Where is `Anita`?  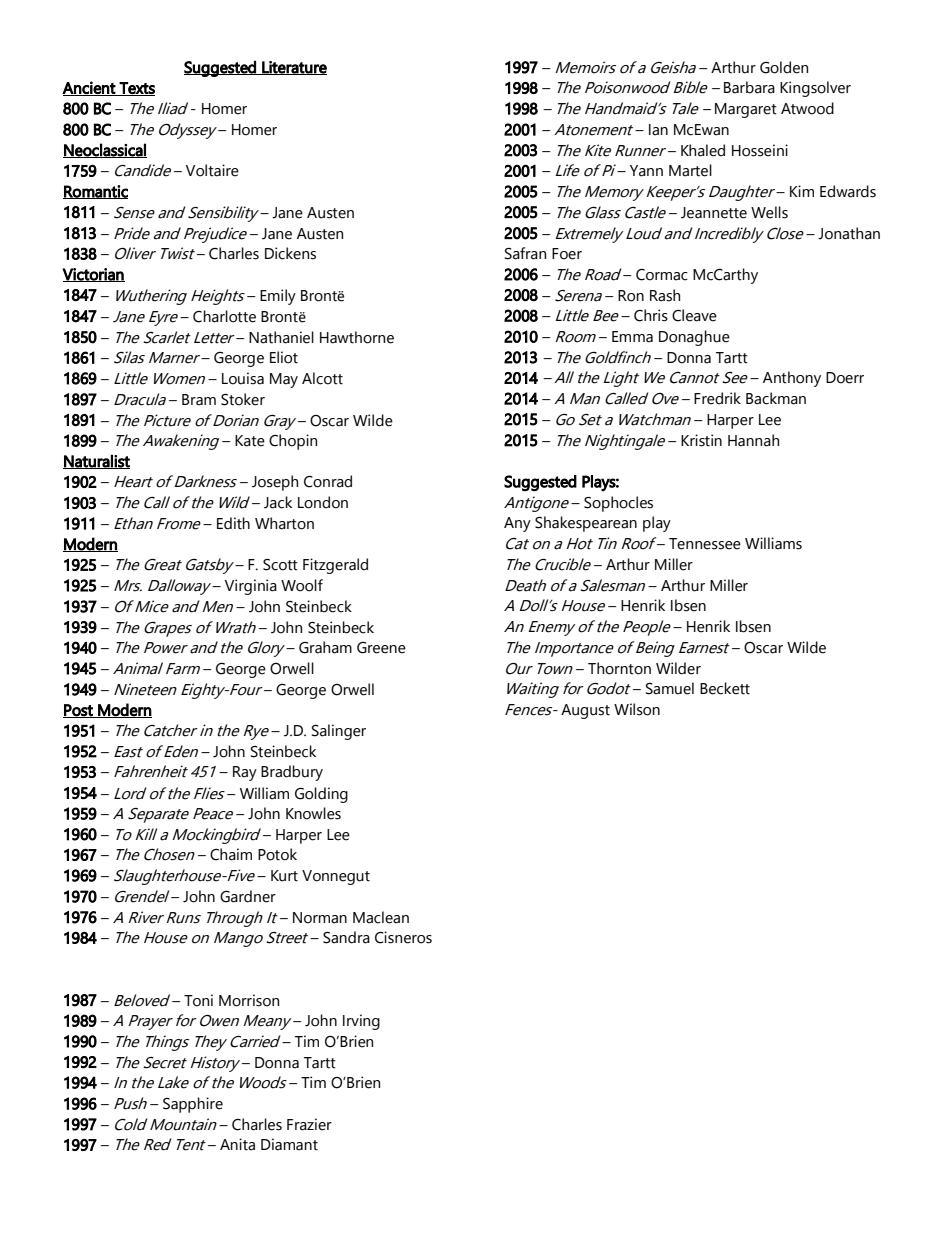
Anita is located at coordinates (237, 1144).
